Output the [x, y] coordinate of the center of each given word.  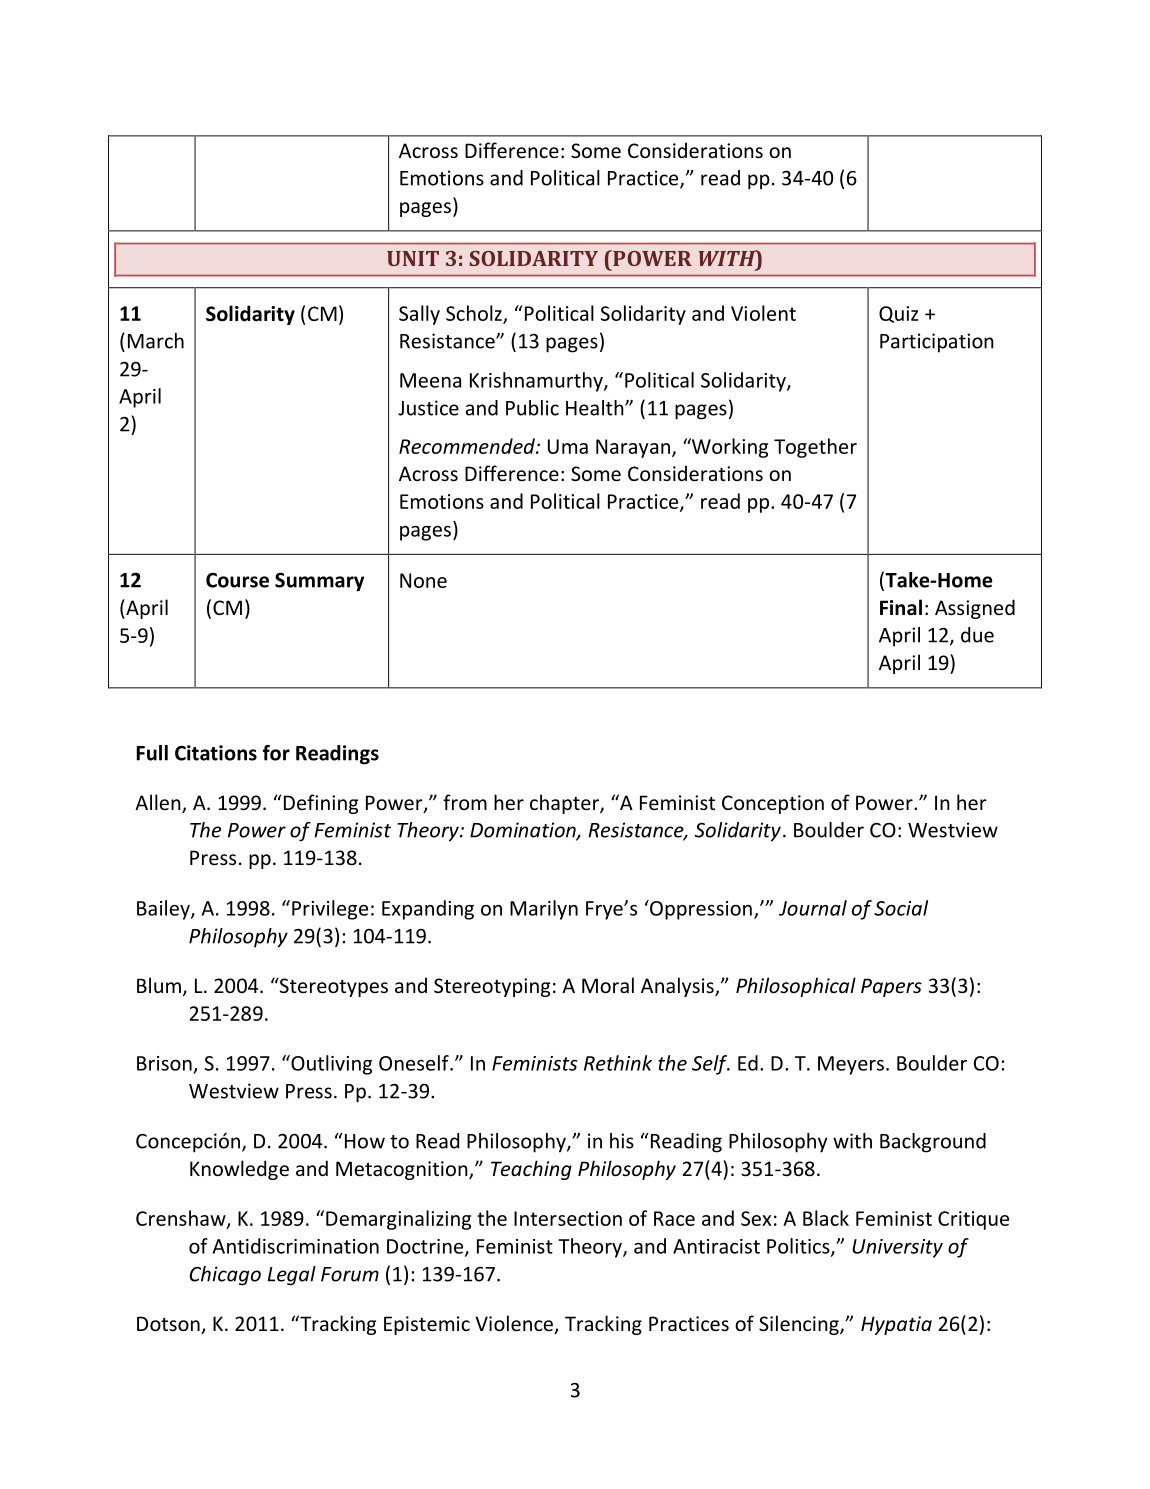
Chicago [225, 1276]
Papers [891, 987]
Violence [515, 1324]
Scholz [475, 314]
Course [237, 580]
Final [901, 607]
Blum [159, 985]
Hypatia [896, 1325]
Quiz [898, 314]
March [156, 341]
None [423, 580]
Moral [608, 985]
